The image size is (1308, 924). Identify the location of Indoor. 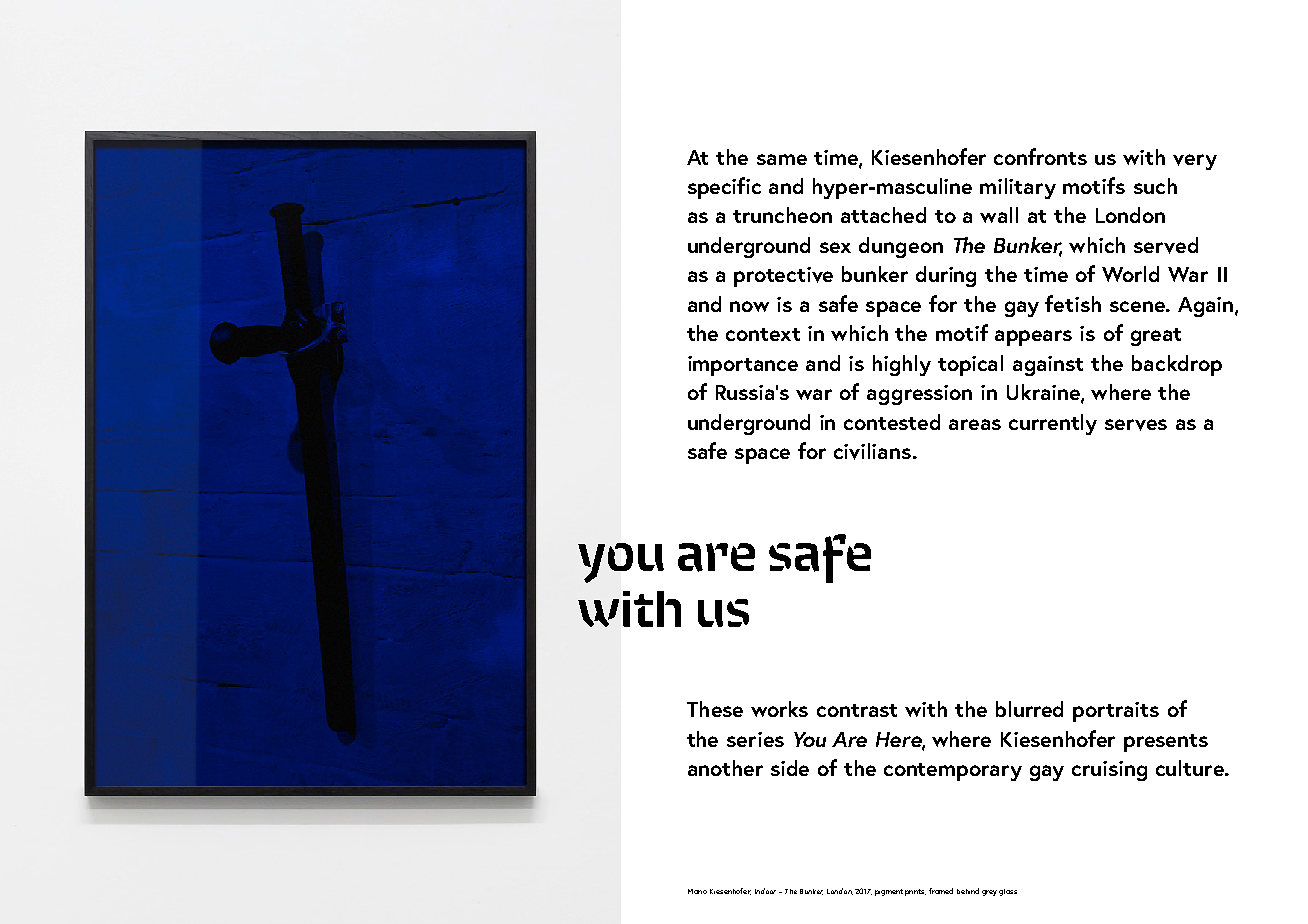
(765, 891).
